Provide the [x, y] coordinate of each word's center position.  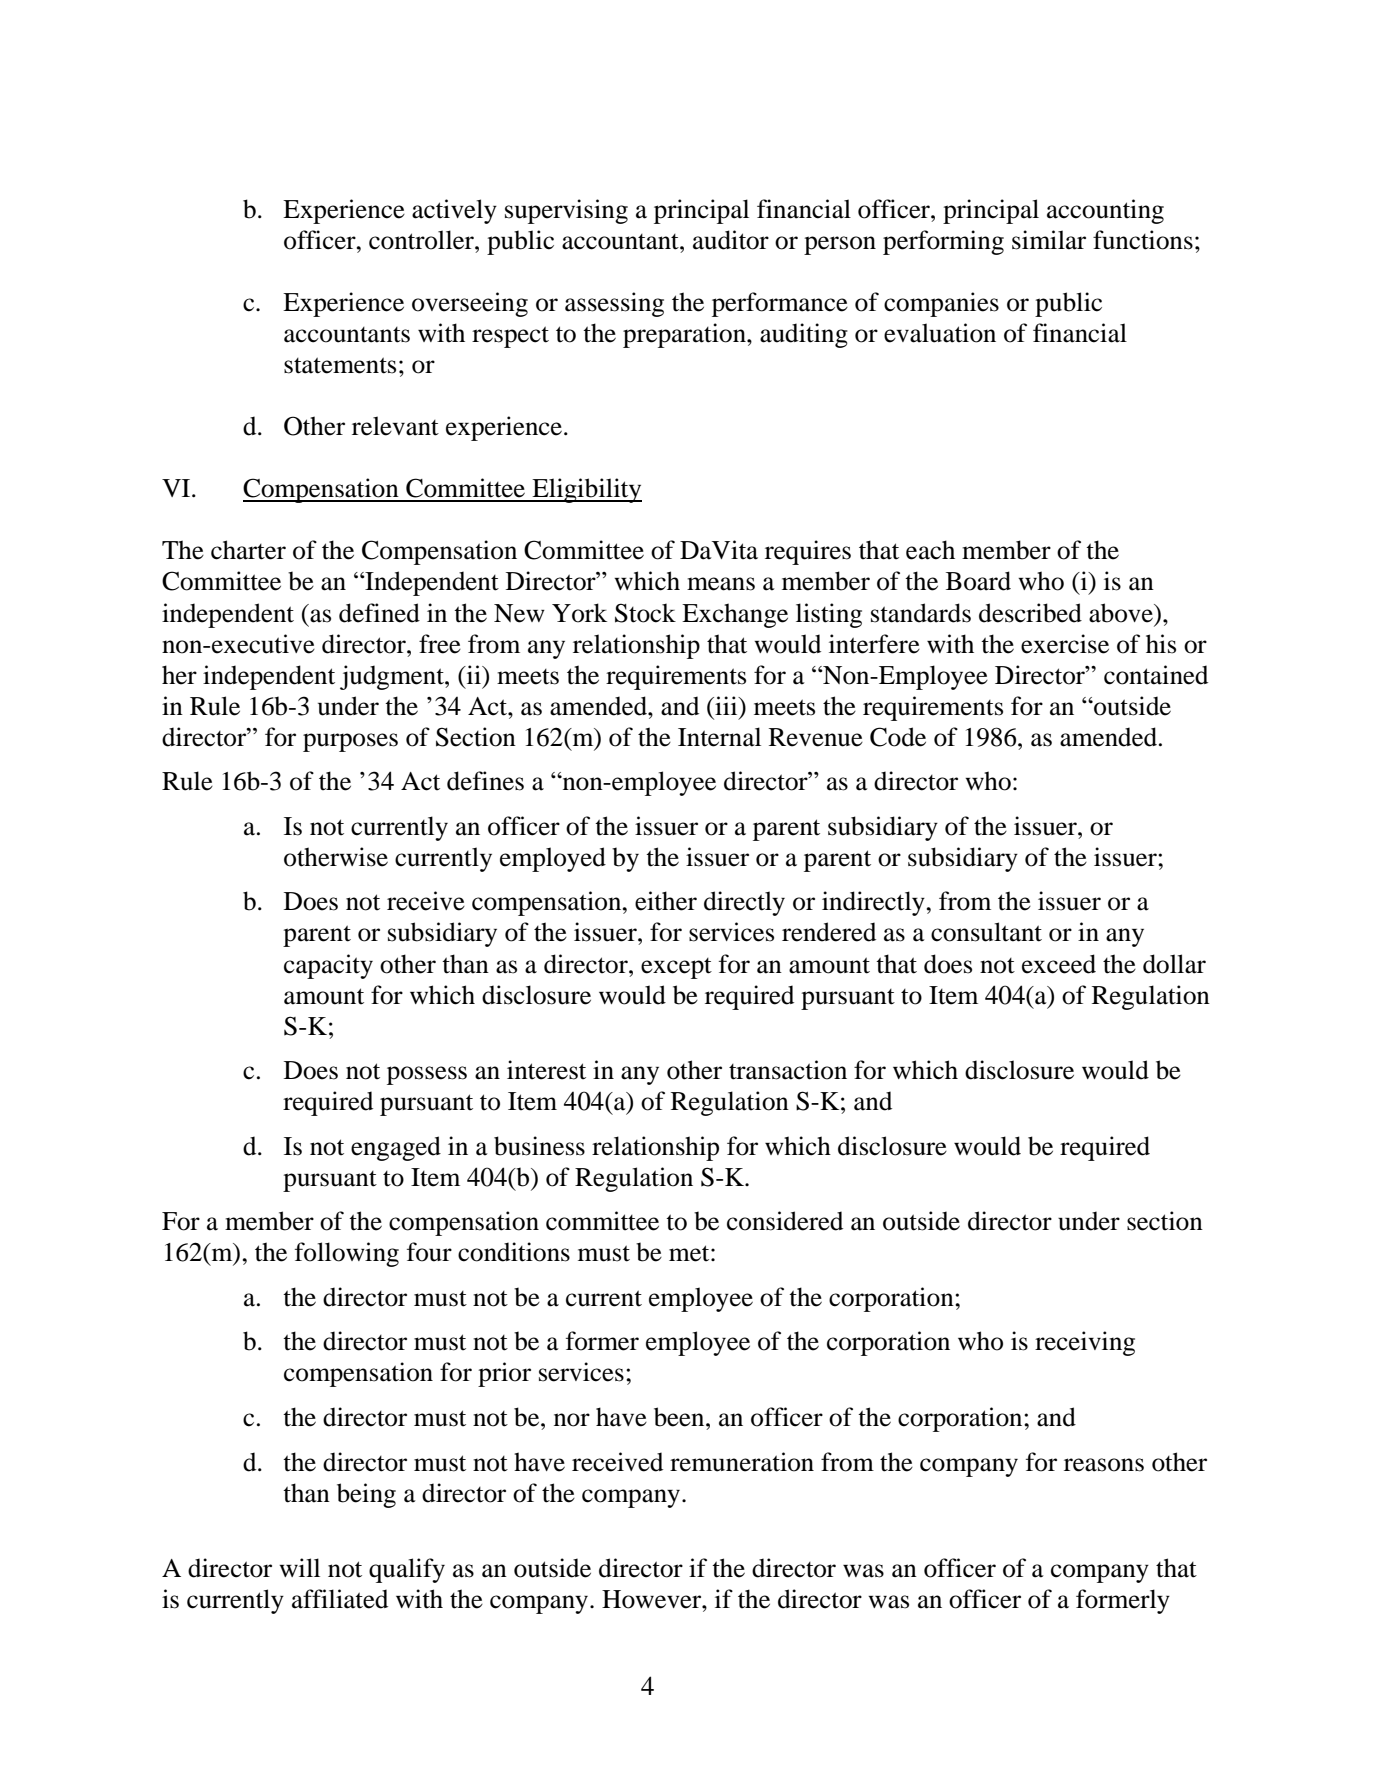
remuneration [742, 1462]
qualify [407, 1570]
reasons [1104, 1465]
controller [422, 240]
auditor [731, 240]
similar [1049, 240]
